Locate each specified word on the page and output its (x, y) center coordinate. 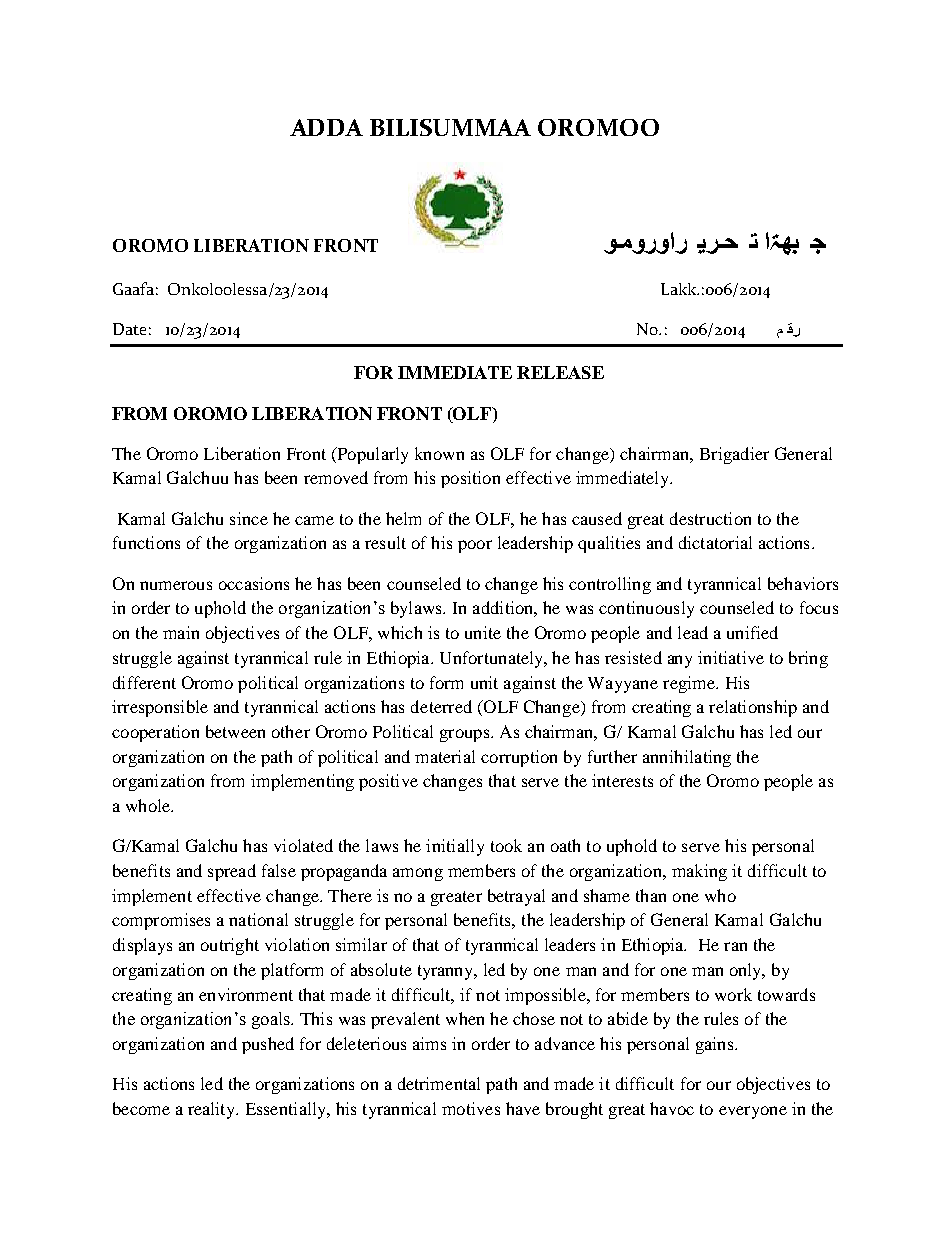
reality (213, 1110)
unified (752, 632)
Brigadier (734, 455)
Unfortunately (493, 659)
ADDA (326, 127)
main (181, 632)
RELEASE (560, 372)
